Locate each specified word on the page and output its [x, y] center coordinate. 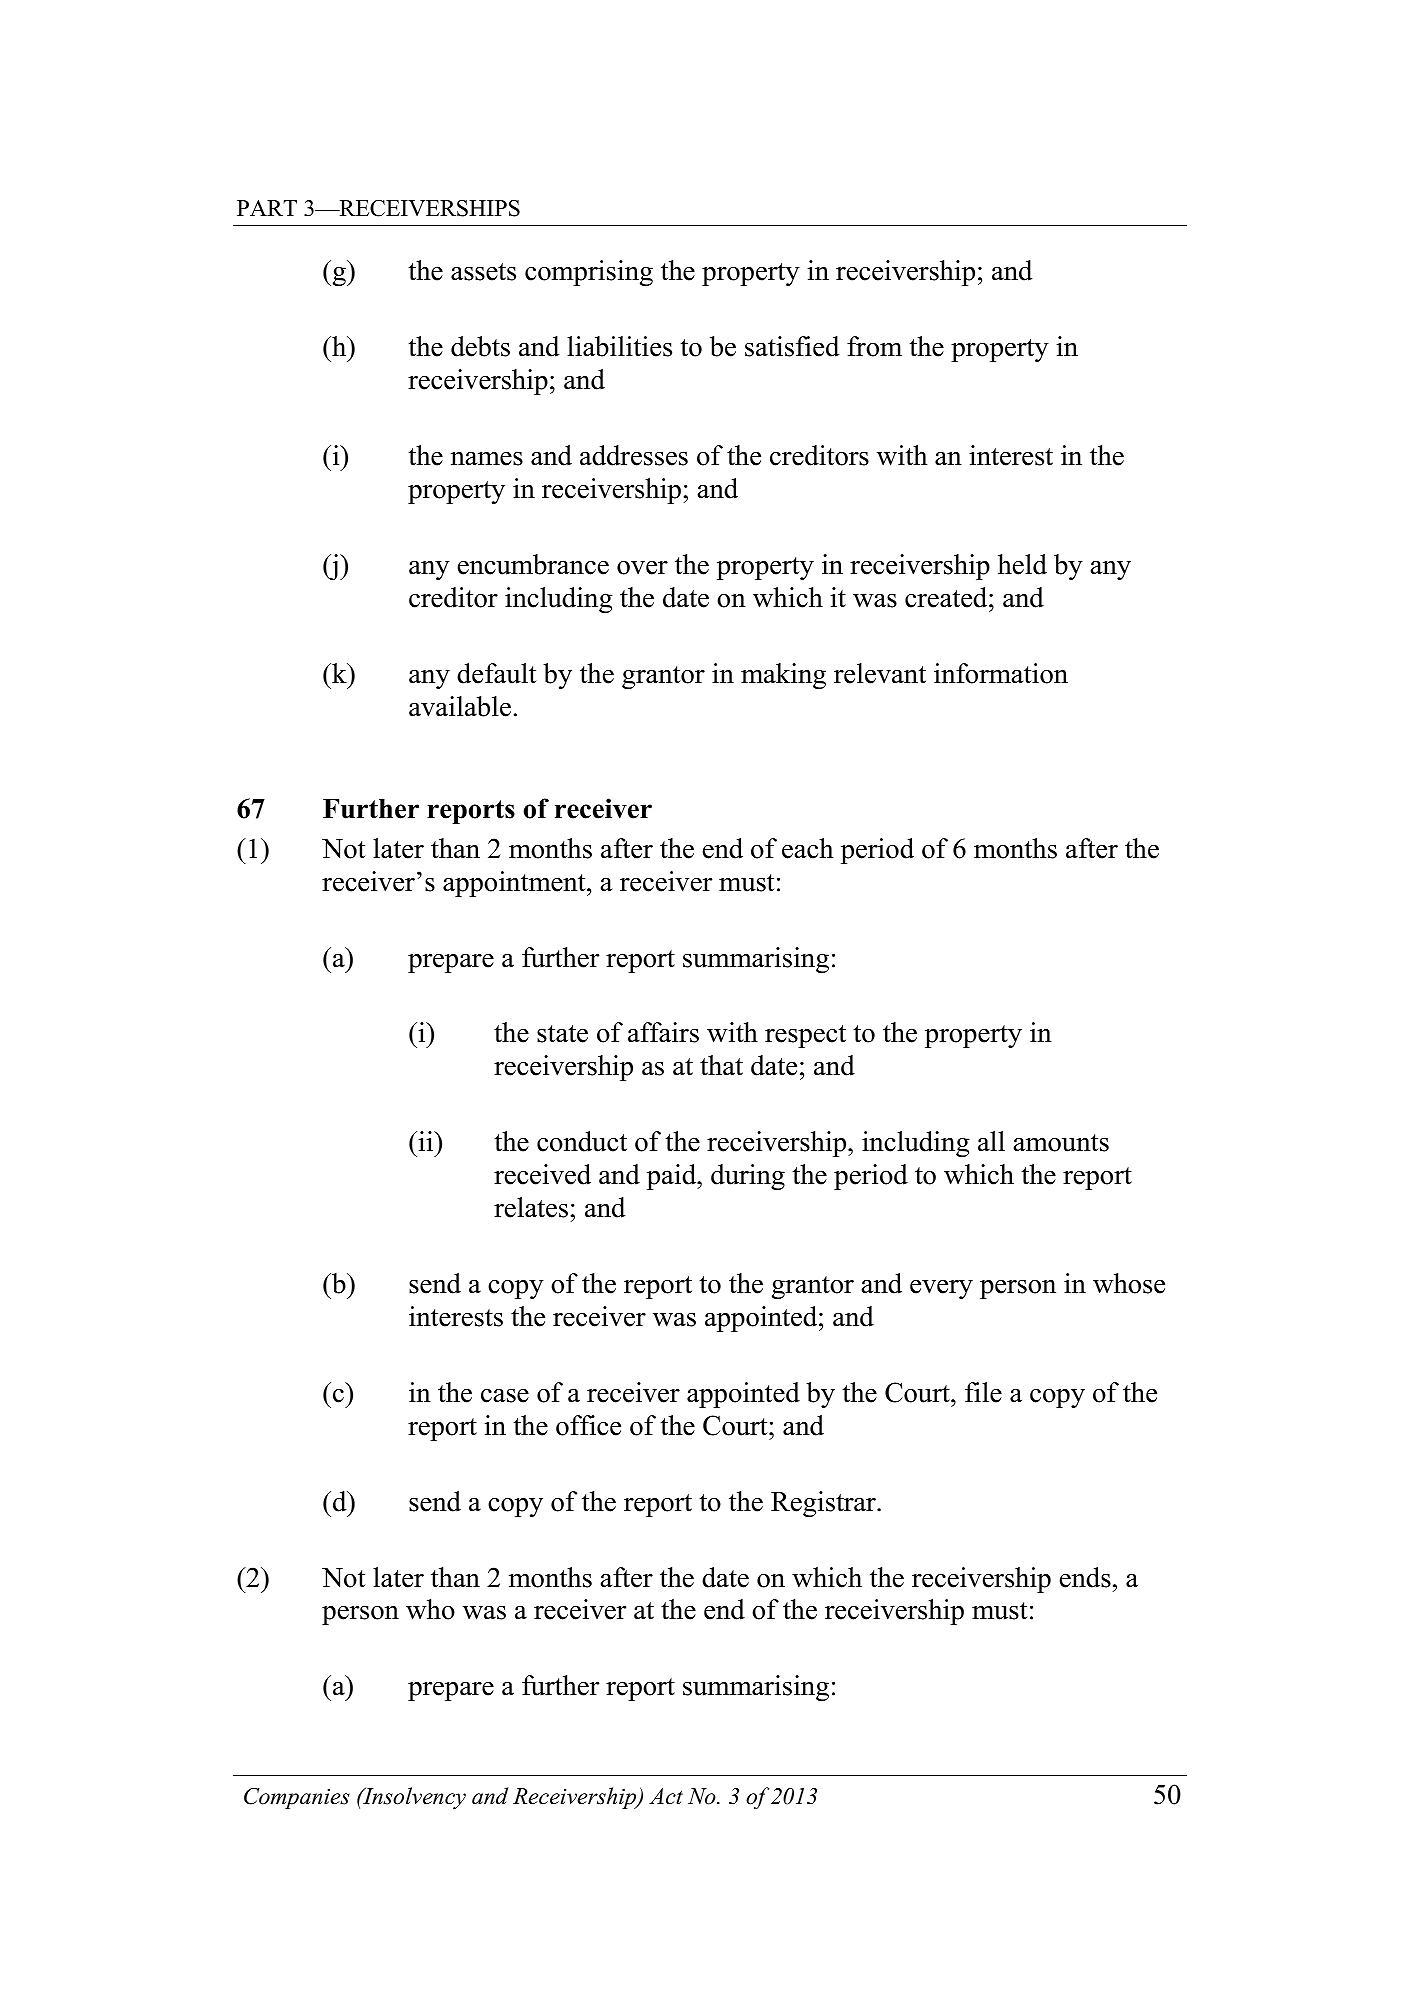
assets [483, 272]
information [1001, 673]
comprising [589, 273]
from [874, 346]
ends [1085, 1577]
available [460, 706]
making [783, 676]
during [748, 1177]
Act [666, 1796]
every [941, 1289]
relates [531, 1207]
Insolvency [413, 1798]
